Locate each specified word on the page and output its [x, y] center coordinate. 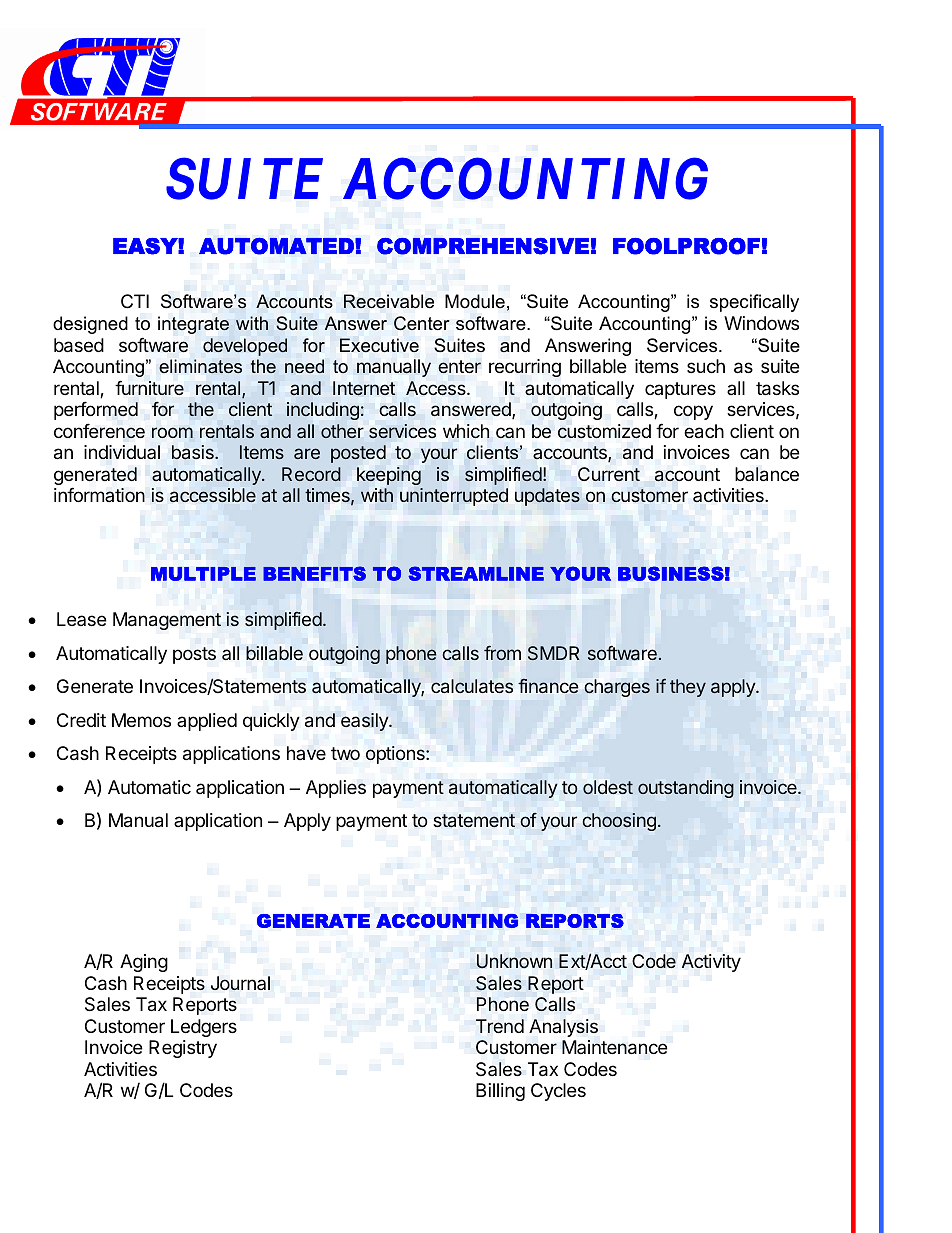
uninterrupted [454, 497]
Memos [141, 720]
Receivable [389, 301]
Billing [500, 1092]
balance [767, 474]
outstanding [686, 789]
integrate [193, 325]
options [396, 755]
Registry [183, 1049]
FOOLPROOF [686, 246]
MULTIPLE [203, 574]
